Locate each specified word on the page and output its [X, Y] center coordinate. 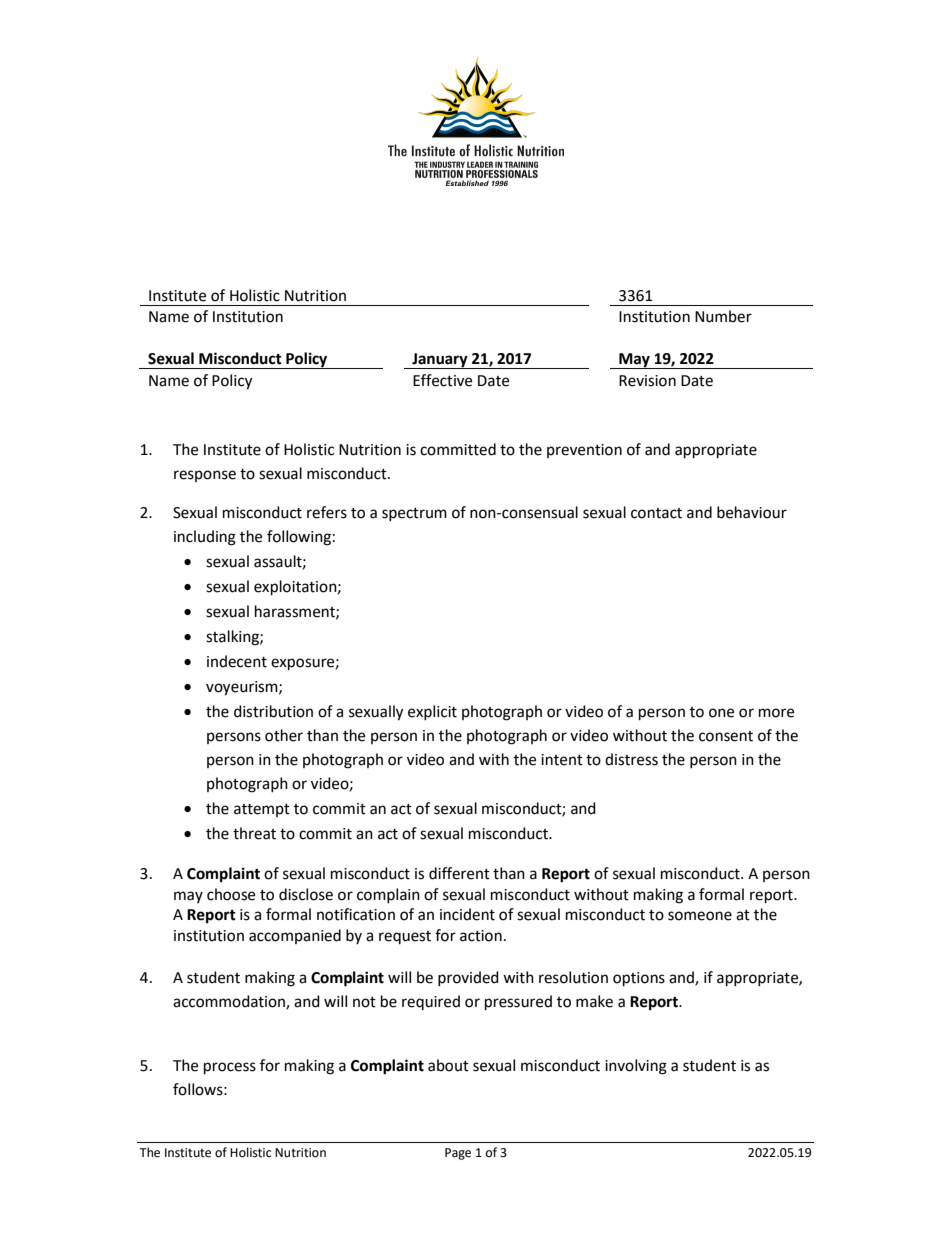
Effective [442, 380]
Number [723, 316]
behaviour [752, 512]
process [230, 1068]
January [440, 361]
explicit [432, 712]
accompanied [295, 936]
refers [327, 512]
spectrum [414, 514]
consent [726, 736]
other [284, 735]
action [481, 936]
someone [700, 916]
